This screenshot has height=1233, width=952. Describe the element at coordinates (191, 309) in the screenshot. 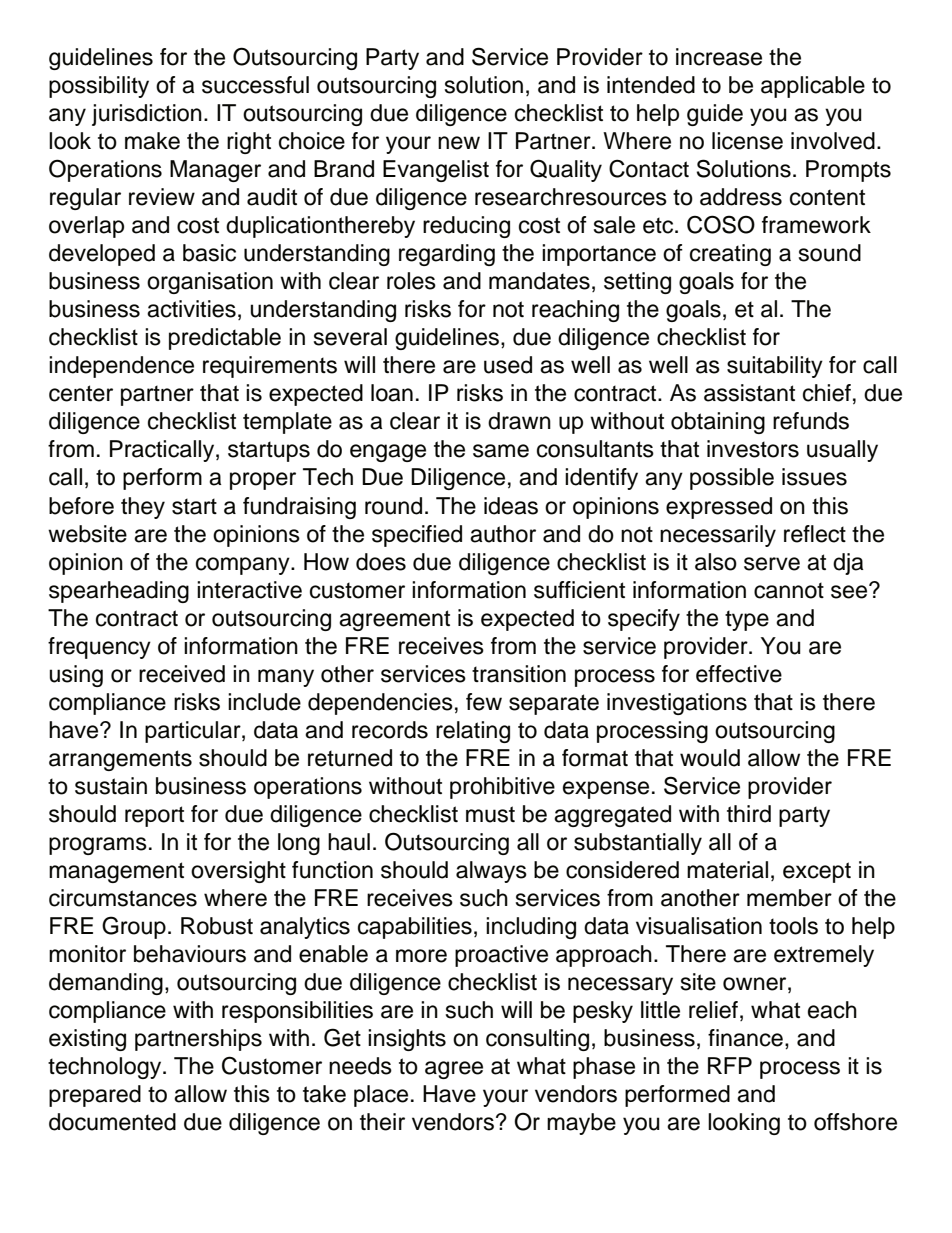

I see `activities` at that location.
